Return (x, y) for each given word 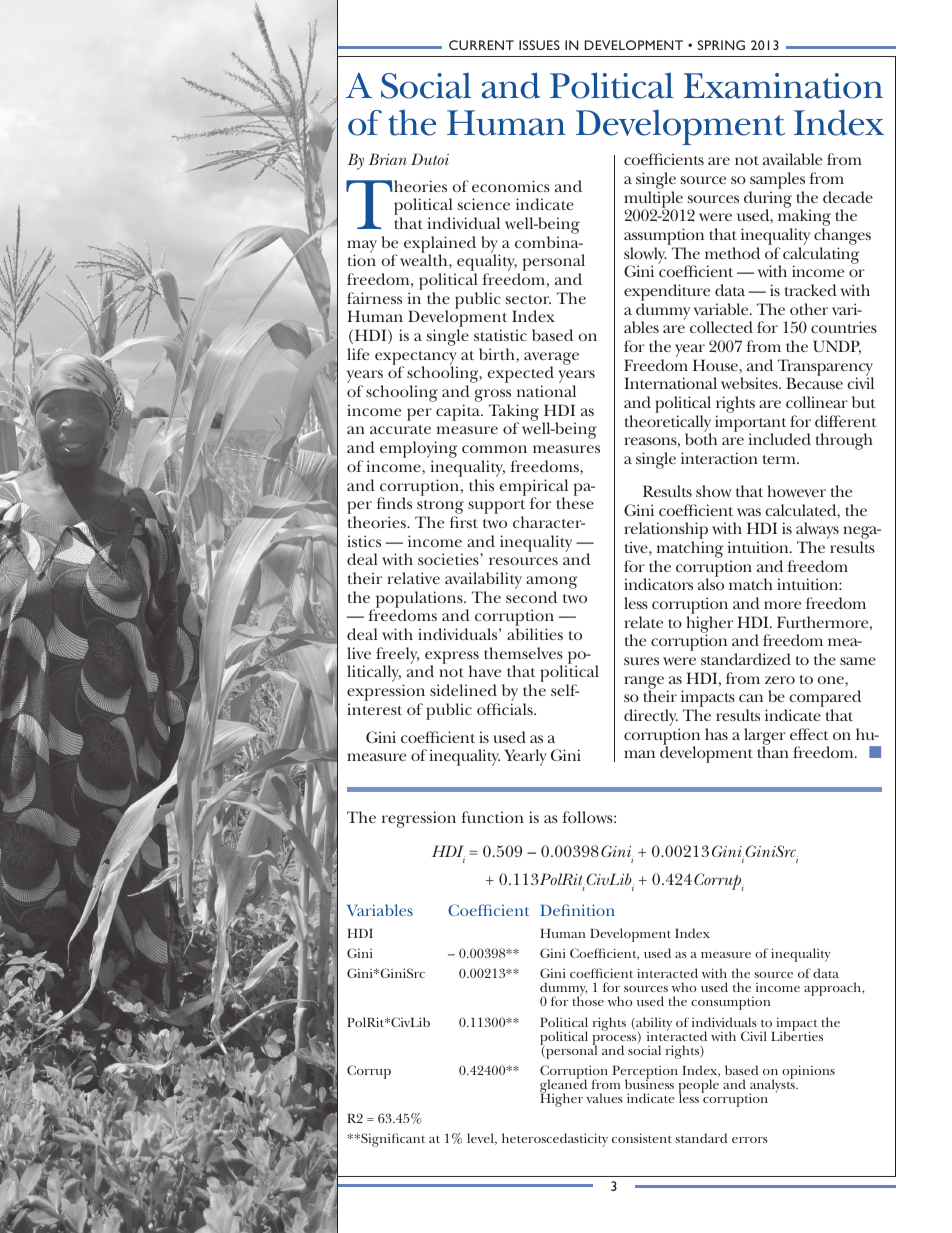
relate (643, 622)
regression (419, 819)
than (773, 752)
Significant (392, 1140)
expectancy (416, 359)
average (551, 359)
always (817, 532)
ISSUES (539, 45)
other (809, 309)
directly (651, 717)
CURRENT (481, 45)
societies (449, 559)
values (604, 1098)
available (792, 159)
